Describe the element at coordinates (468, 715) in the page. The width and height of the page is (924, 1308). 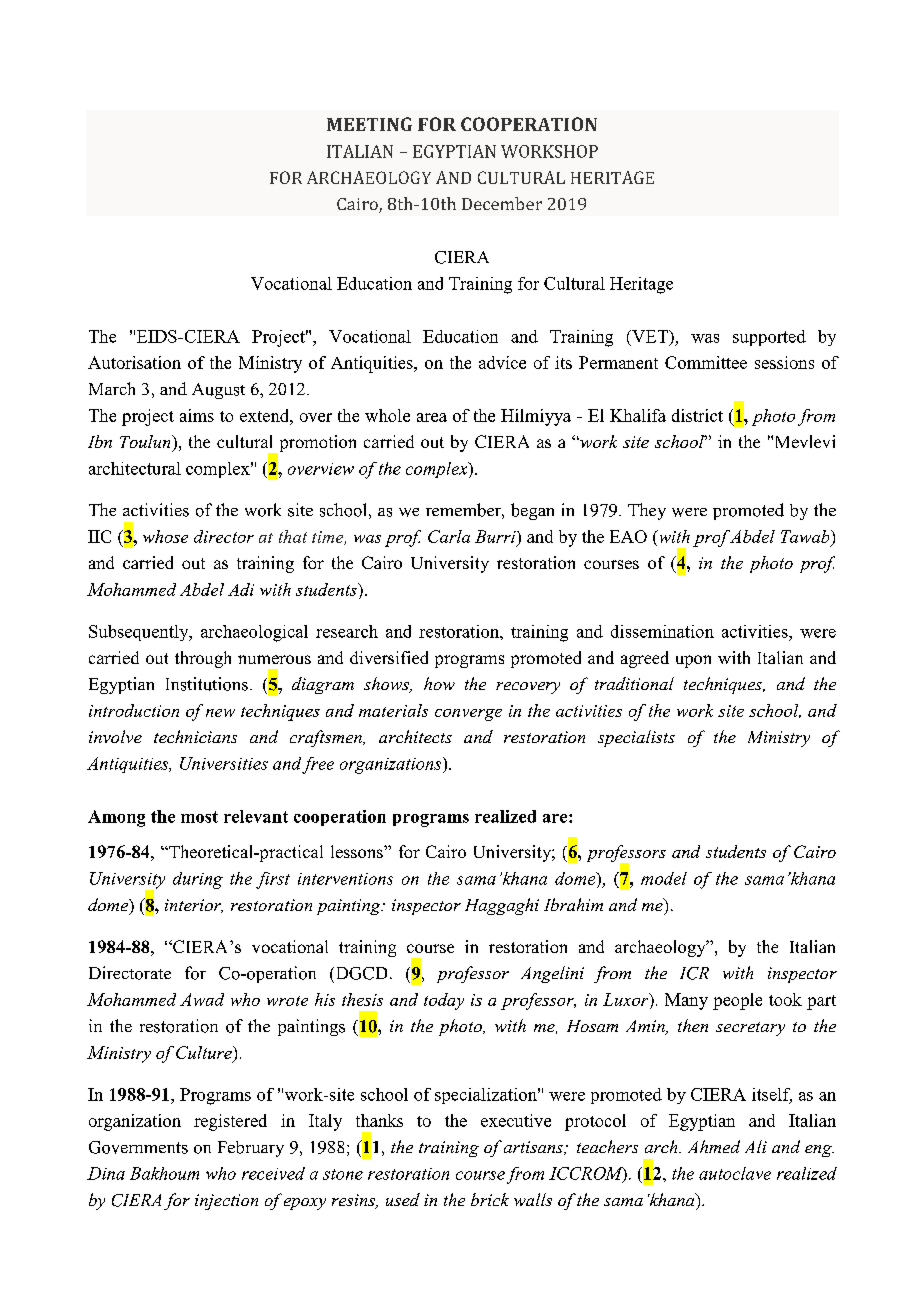
I see `converge` at that location.
